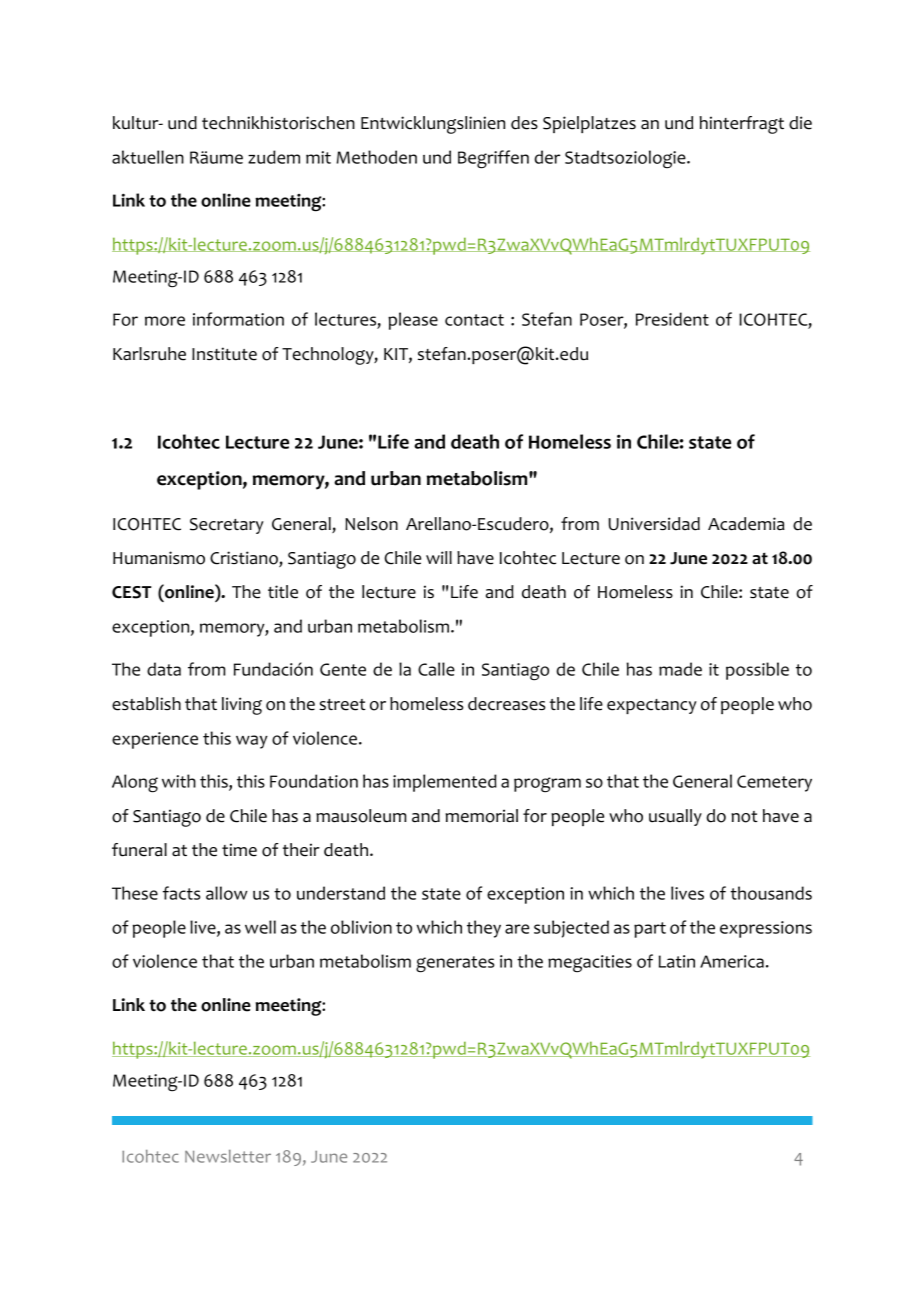 This image has height=1308, width=924. I want to click on not, so click(744, 817).
